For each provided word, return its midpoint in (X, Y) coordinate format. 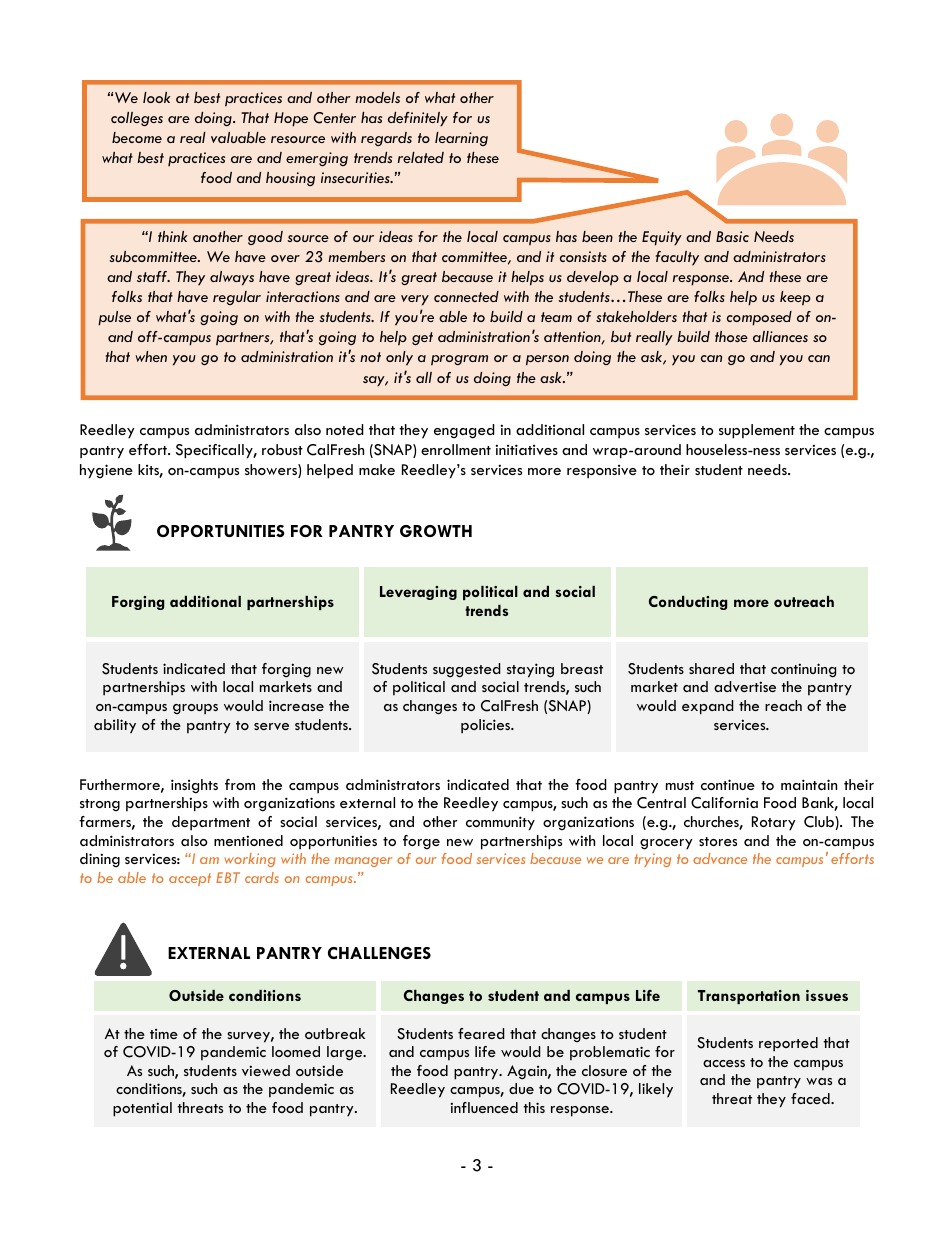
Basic (732, 236)
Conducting (688, 603)
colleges (137, 119)
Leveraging (418, 593)
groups (195, 709)
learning (461, 139)
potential (142, 1109)
